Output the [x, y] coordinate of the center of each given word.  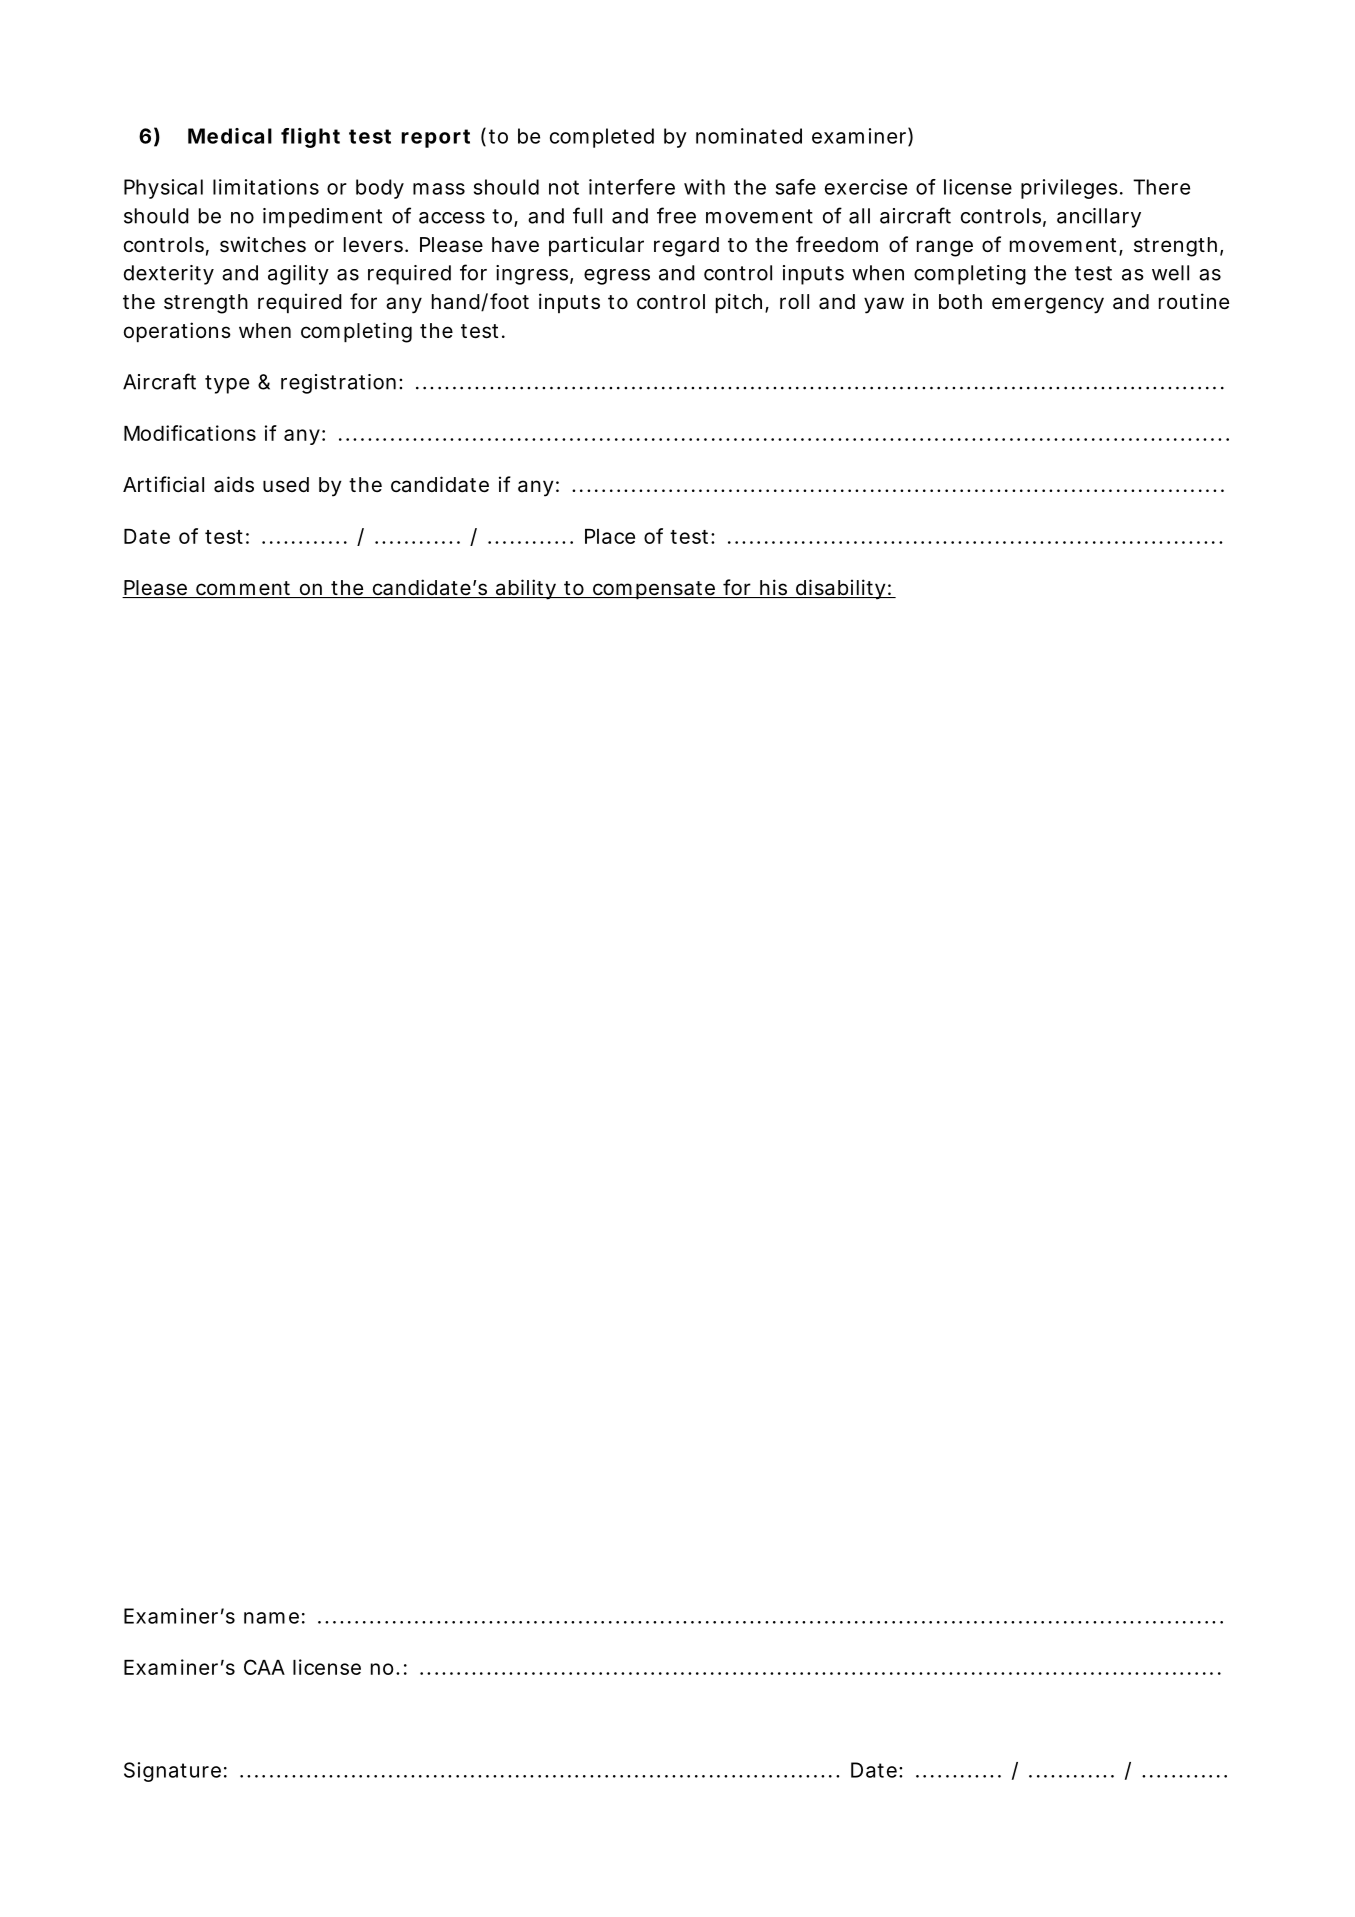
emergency [1048, 305]
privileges [1069, 189]
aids [234, 484]
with [704, 187]
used [286, 484]
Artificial [163, 484]
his [774, 588]
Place [610, 536]
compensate [653, 590]
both [960, 301]
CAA [264, 1667]
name [271, 1618]
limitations [266, 187]
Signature [172, 1772]
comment [244, 589]
